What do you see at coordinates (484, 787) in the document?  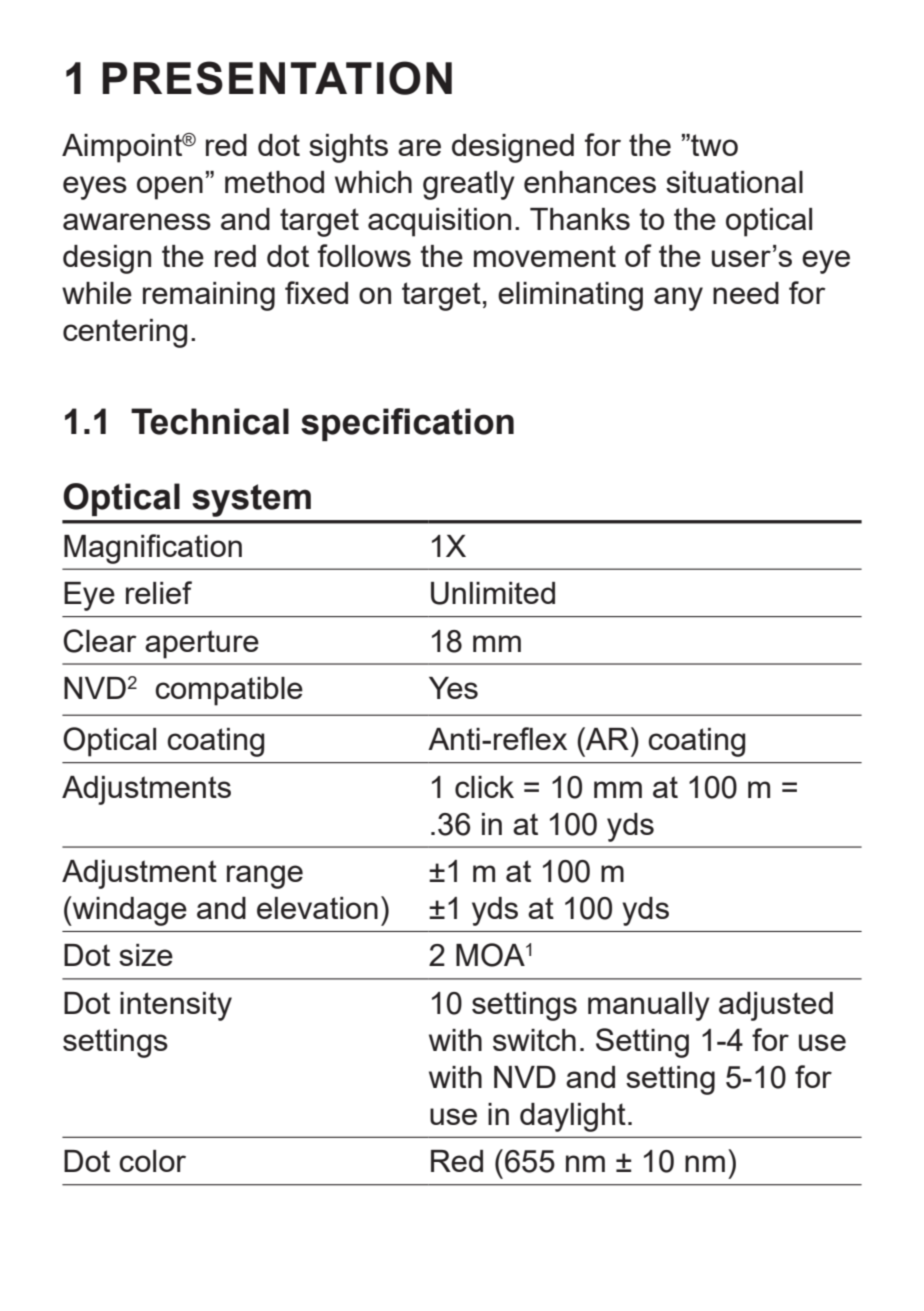 I see `click` at bounding box center [484, 787].
